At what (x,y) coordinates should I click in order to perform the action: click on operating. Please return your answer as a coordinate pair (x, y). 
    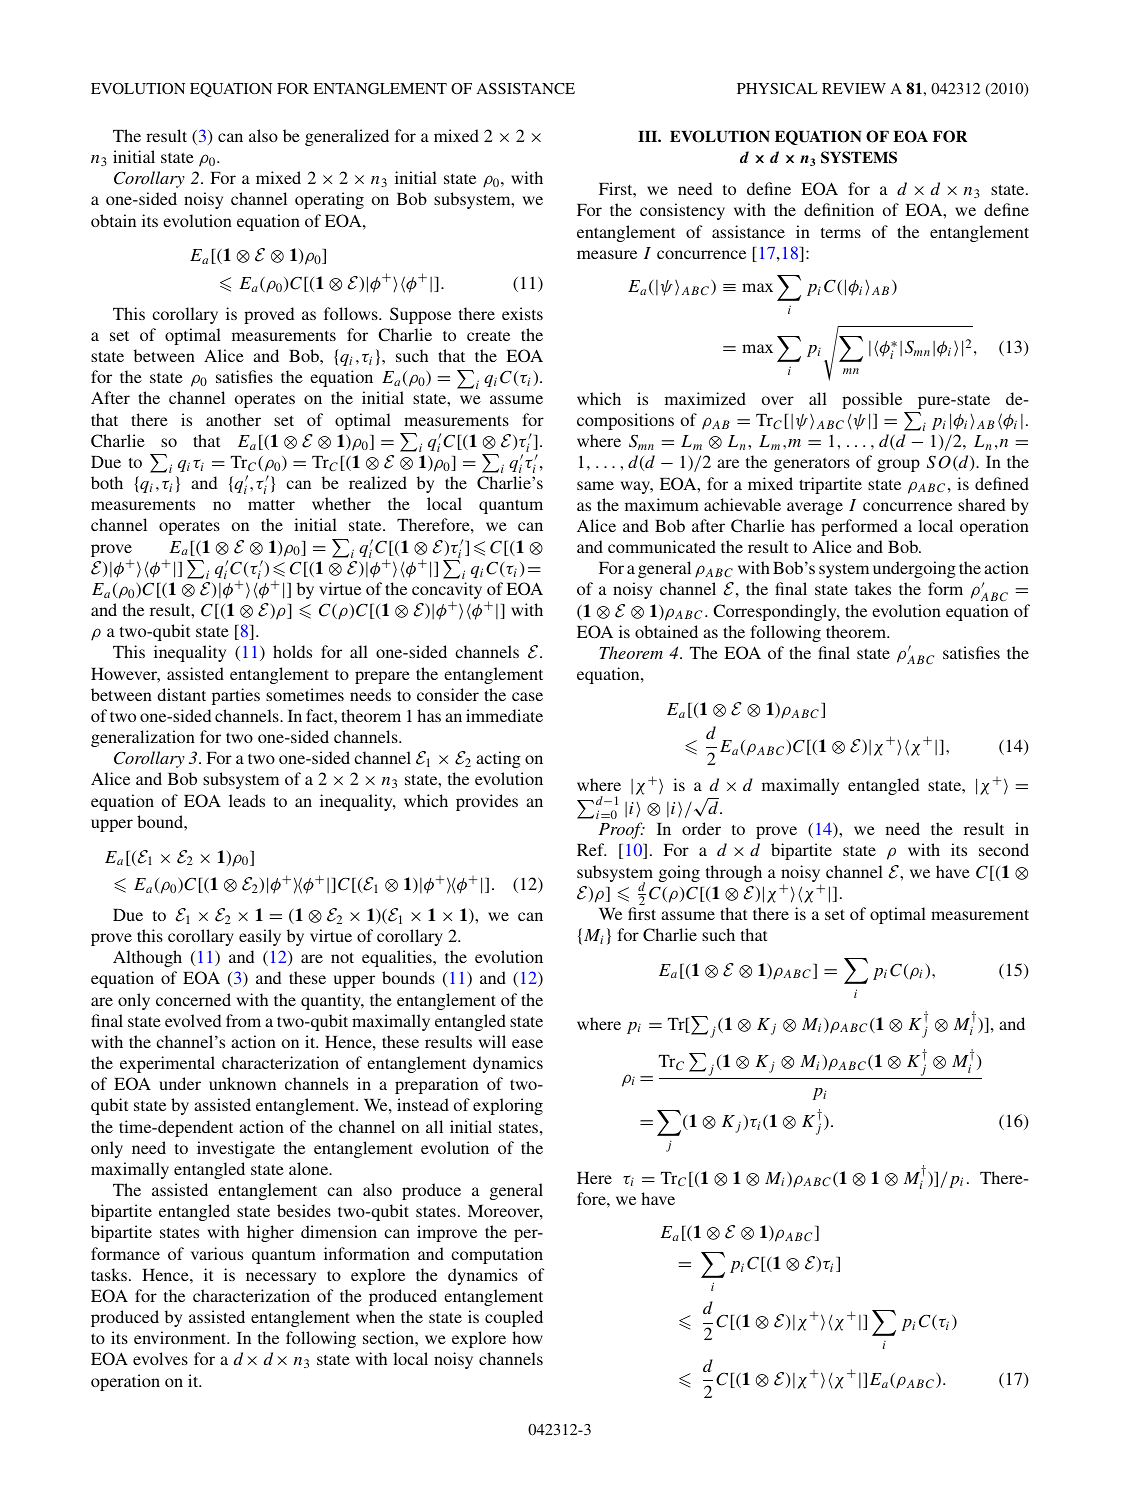
    Looking at the image, I should click on (329, 200).
